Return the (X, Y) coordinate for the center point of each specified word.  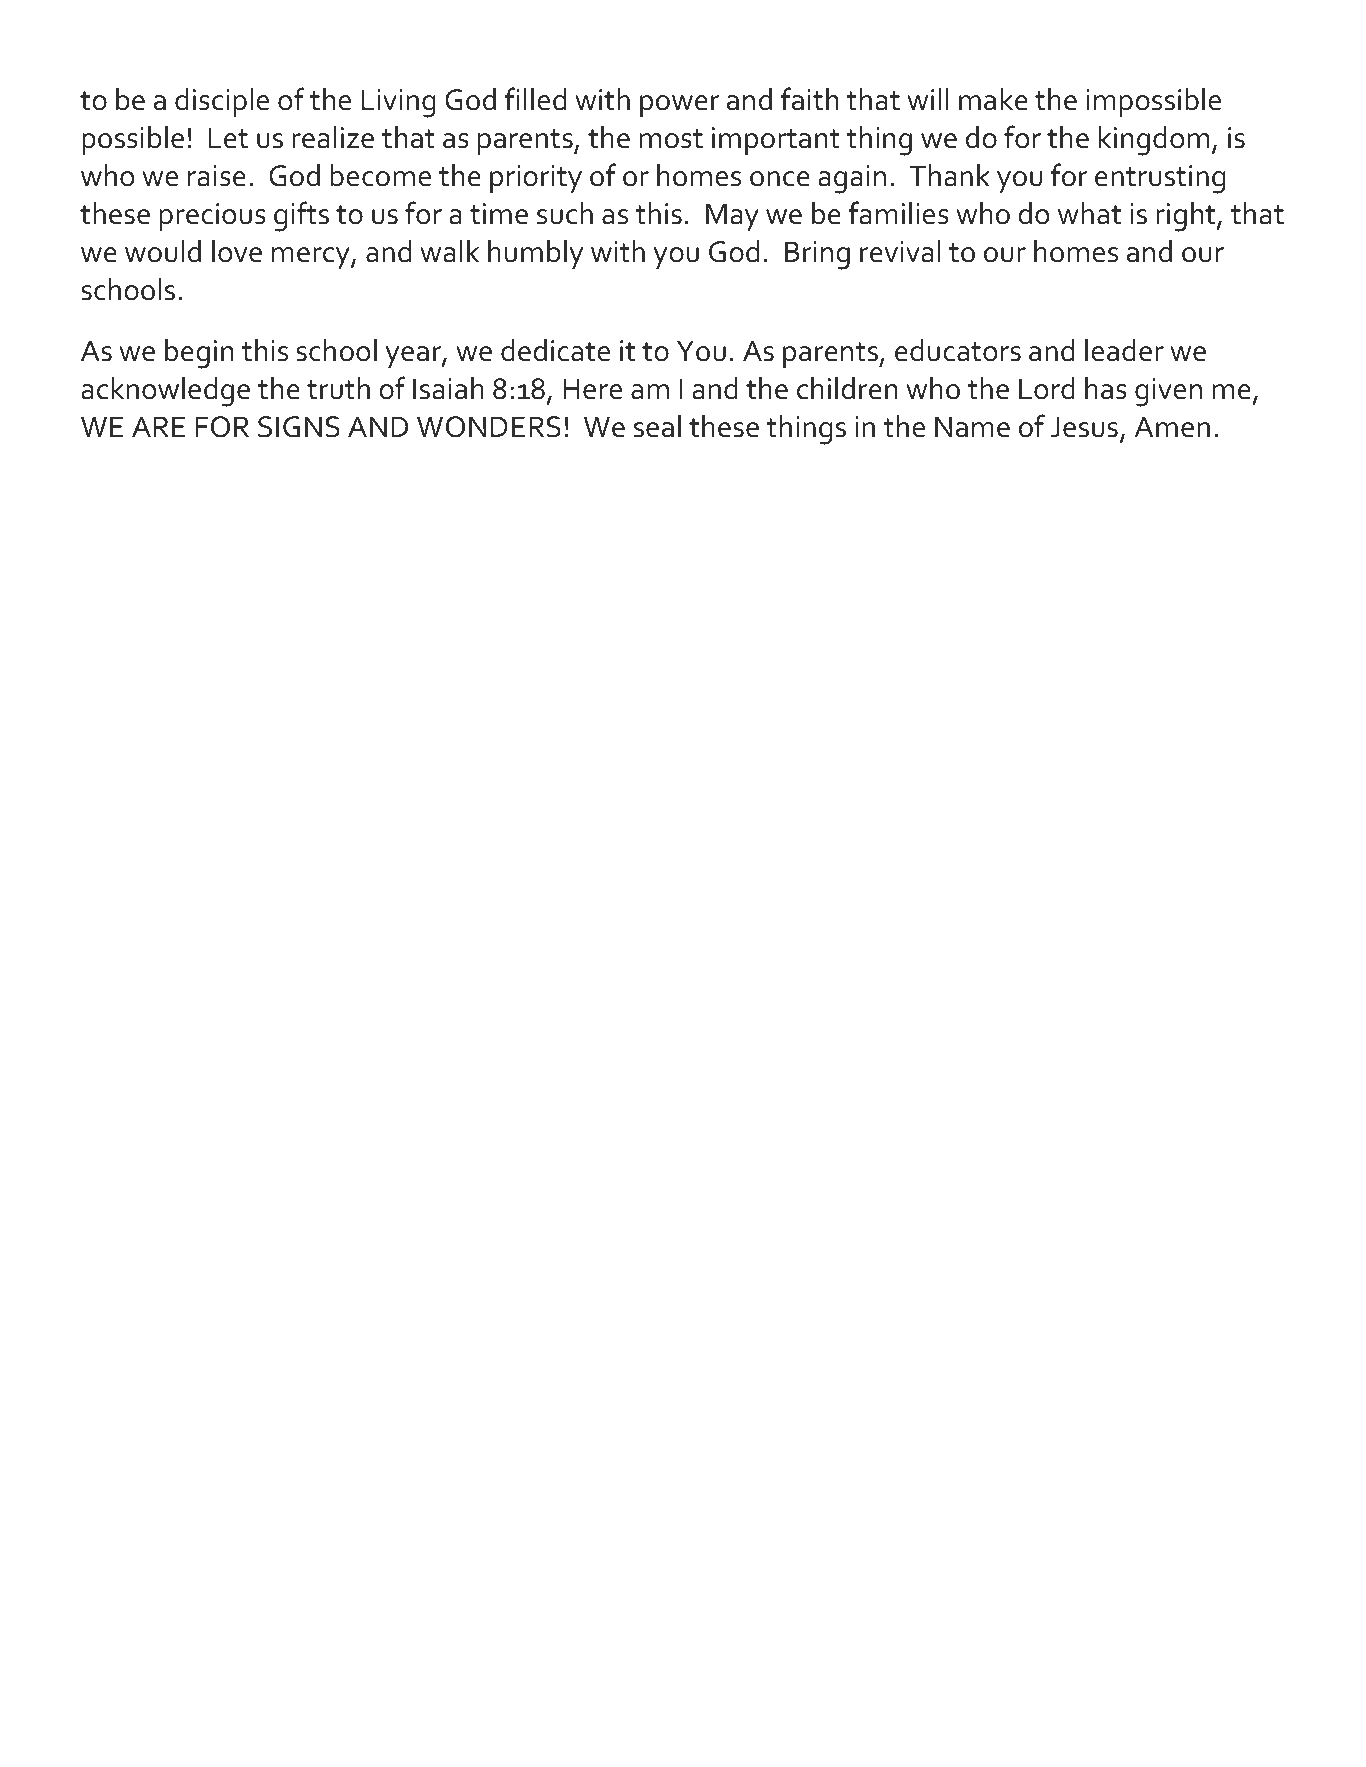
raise (217, 176)
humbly (536, 254)
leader (1124, 350)
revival (900, 251)
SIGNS (299, 427)
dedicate (555, 350)
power (680, 106)
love (237, 251)
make (993, 99)
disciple (222, 102)
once (780, 179)
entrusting (1160, 179)
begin (199, 354)
